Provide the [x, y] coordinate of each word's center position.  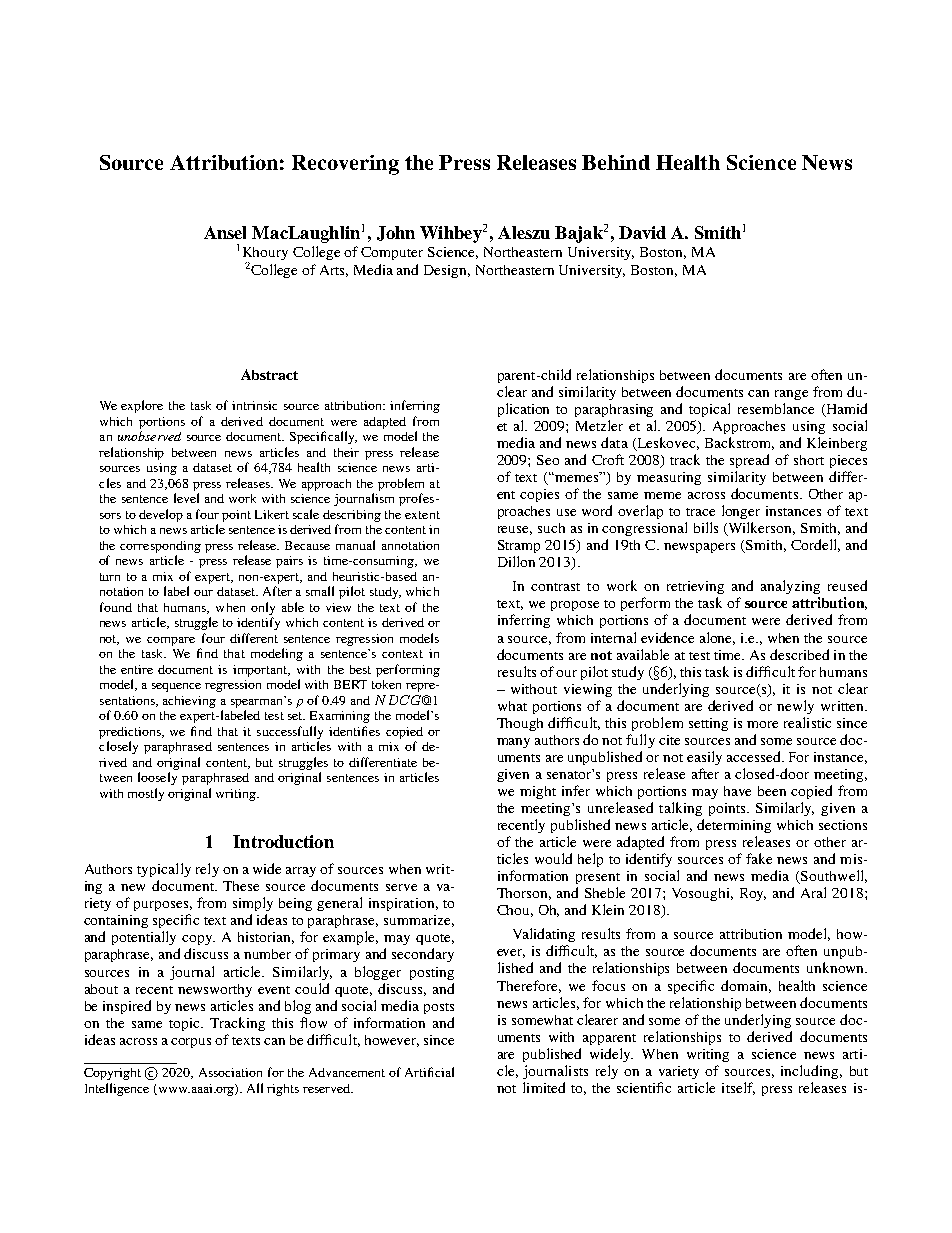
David [642, 232]
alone [717, 638]
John [396, 233]
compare [171, 641]
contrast [555, 587]
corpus [191, 1043]
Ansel [225, 232]
